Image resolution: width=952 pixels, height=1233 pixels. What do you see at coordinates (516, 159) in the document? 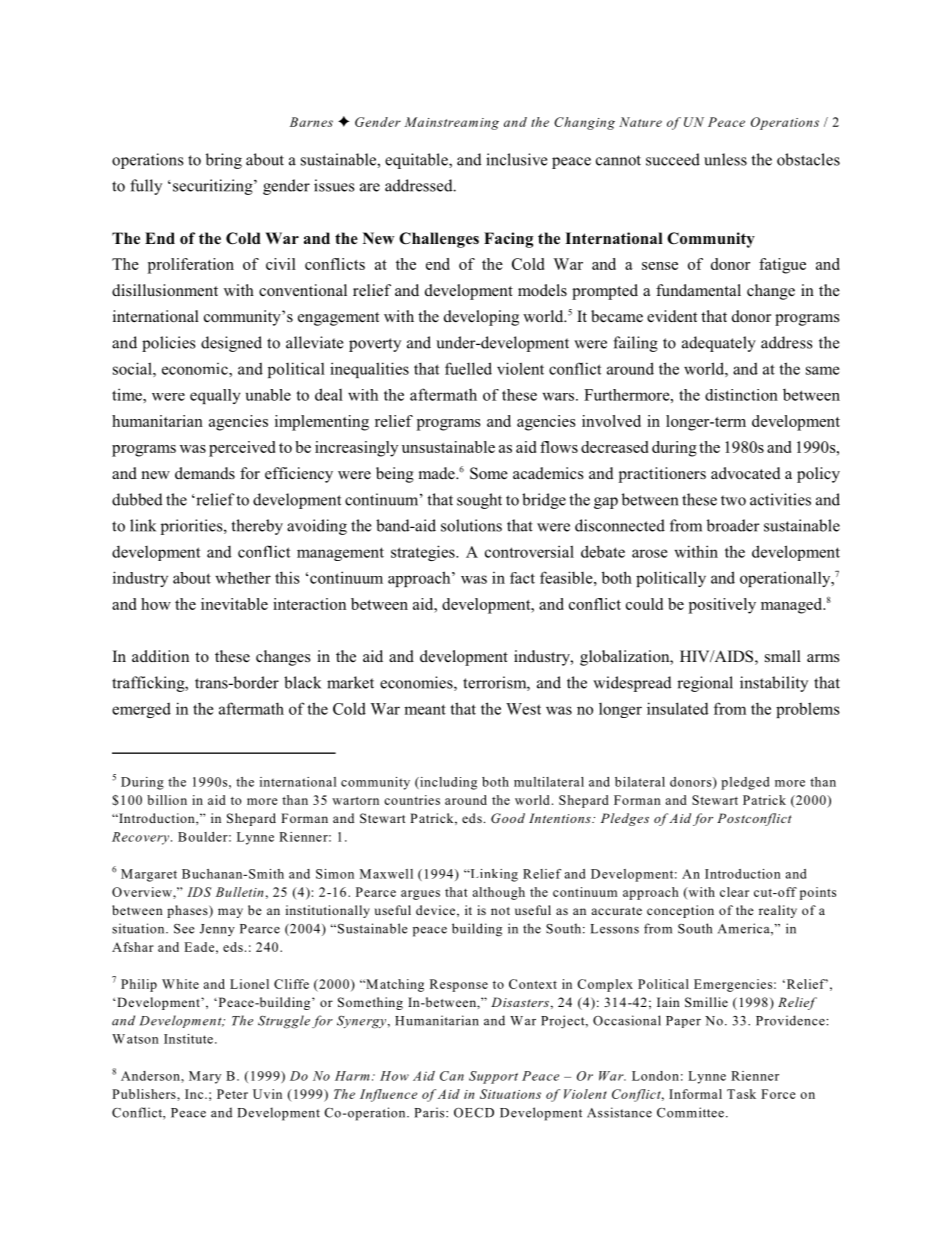
I see `inclusive` at bounding box center [516, 159].
